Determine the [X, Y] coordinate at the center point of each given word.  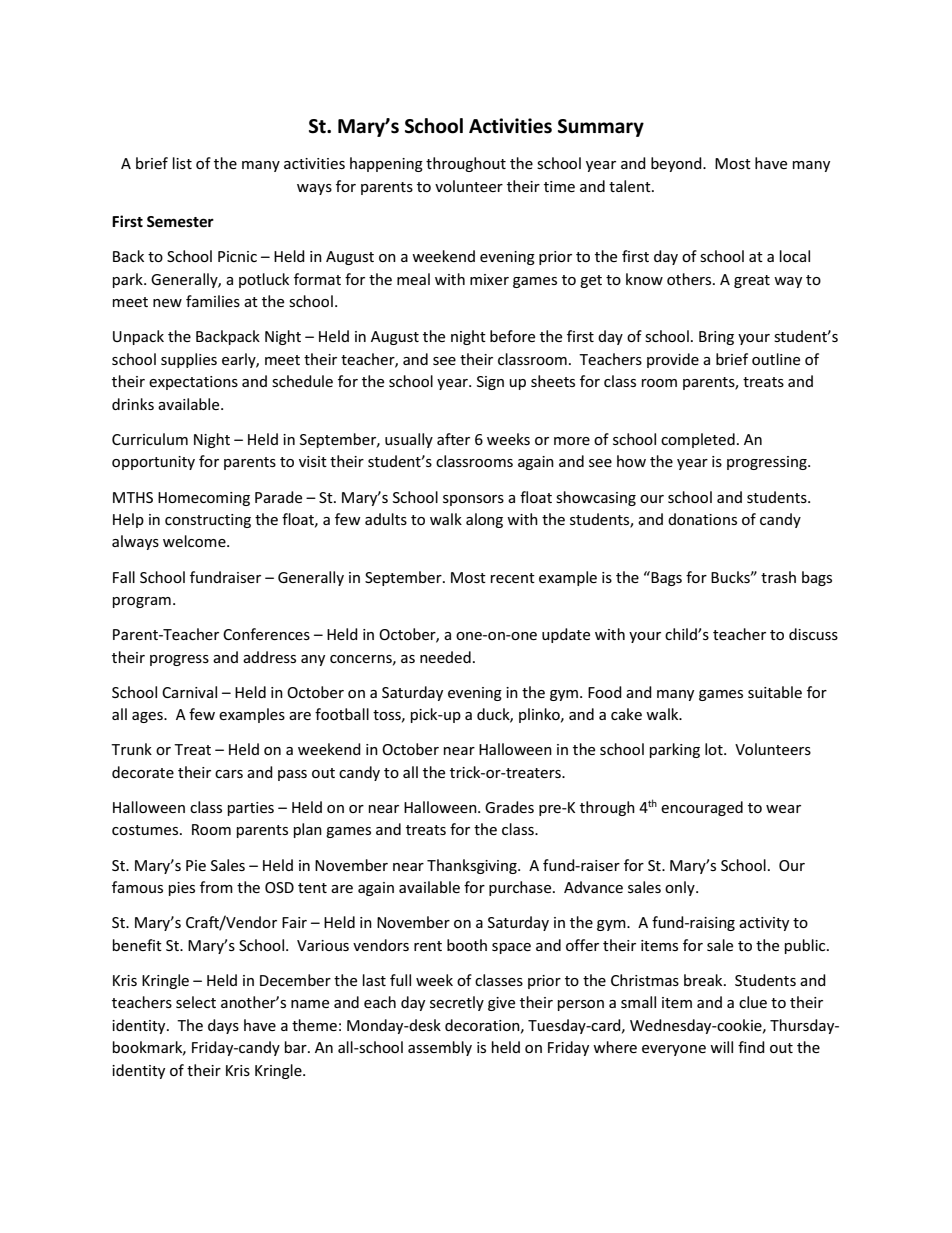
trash [778, 577]
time [559, 186]
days [223, 1026]
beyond [677, 164]
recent [513, 578]
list [182, 163]
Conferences [266, 634]
